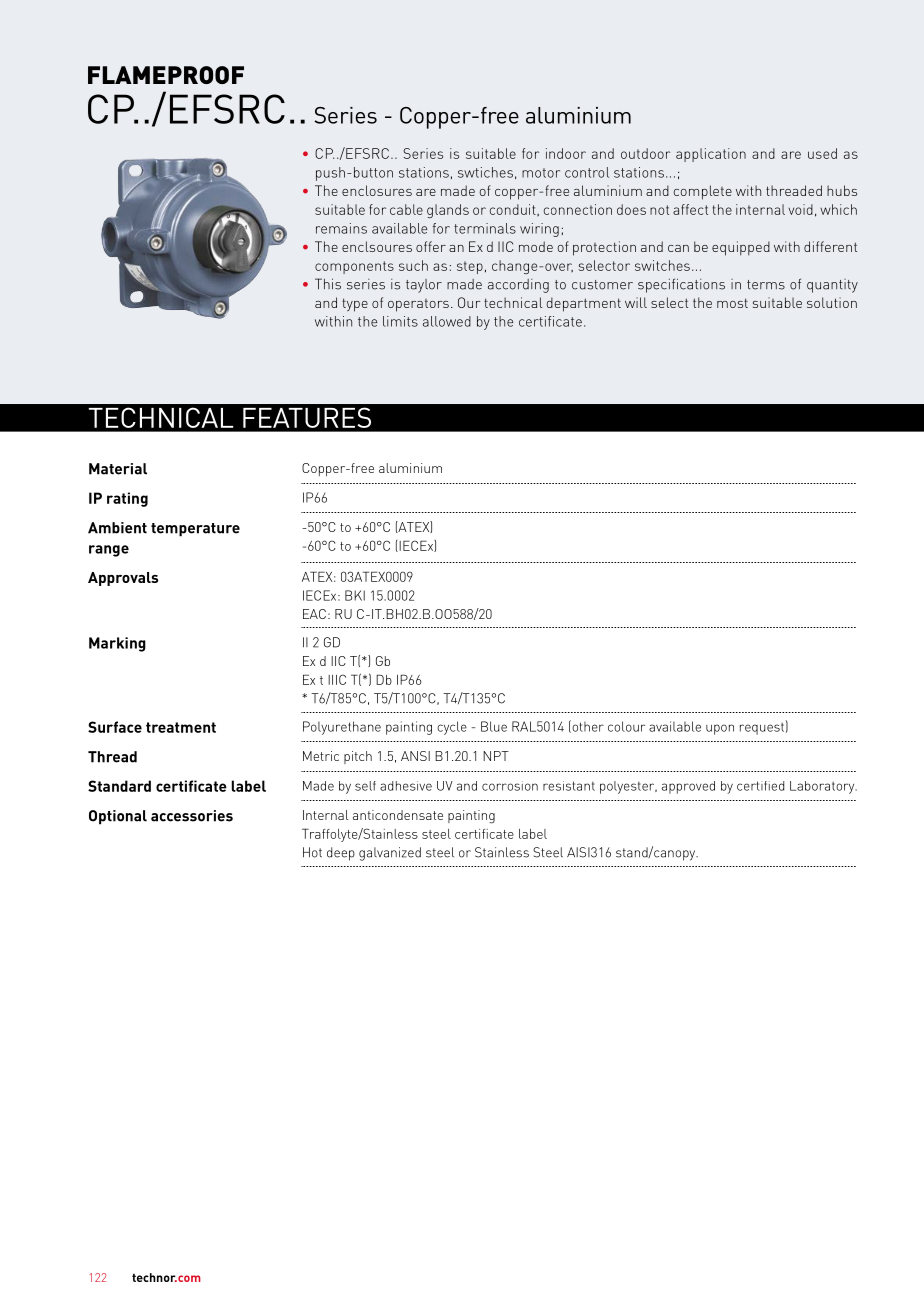 This screenshot has width=924, height=1308. Describe the element at coordinates (355, 305) in the screenshot. I see `type` at that location.
